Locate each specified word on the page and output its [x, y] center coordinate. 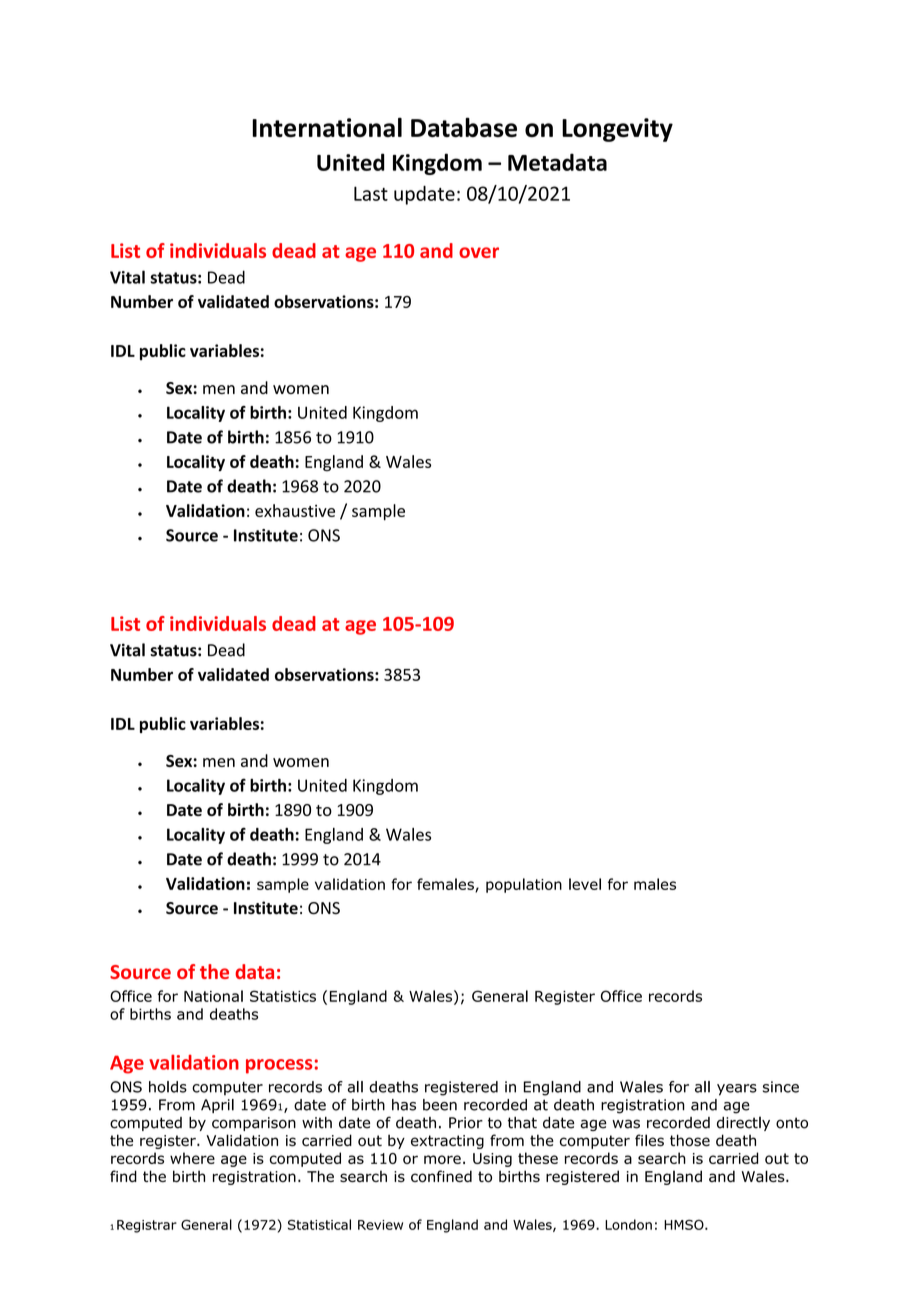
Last [371, 193]
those [690, 1140]
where [192, 1158]
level [585, 884]
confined [441, 1176]
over [479, 252]
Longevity [617, 130]
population [524, 885]
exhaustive [295, 510]
